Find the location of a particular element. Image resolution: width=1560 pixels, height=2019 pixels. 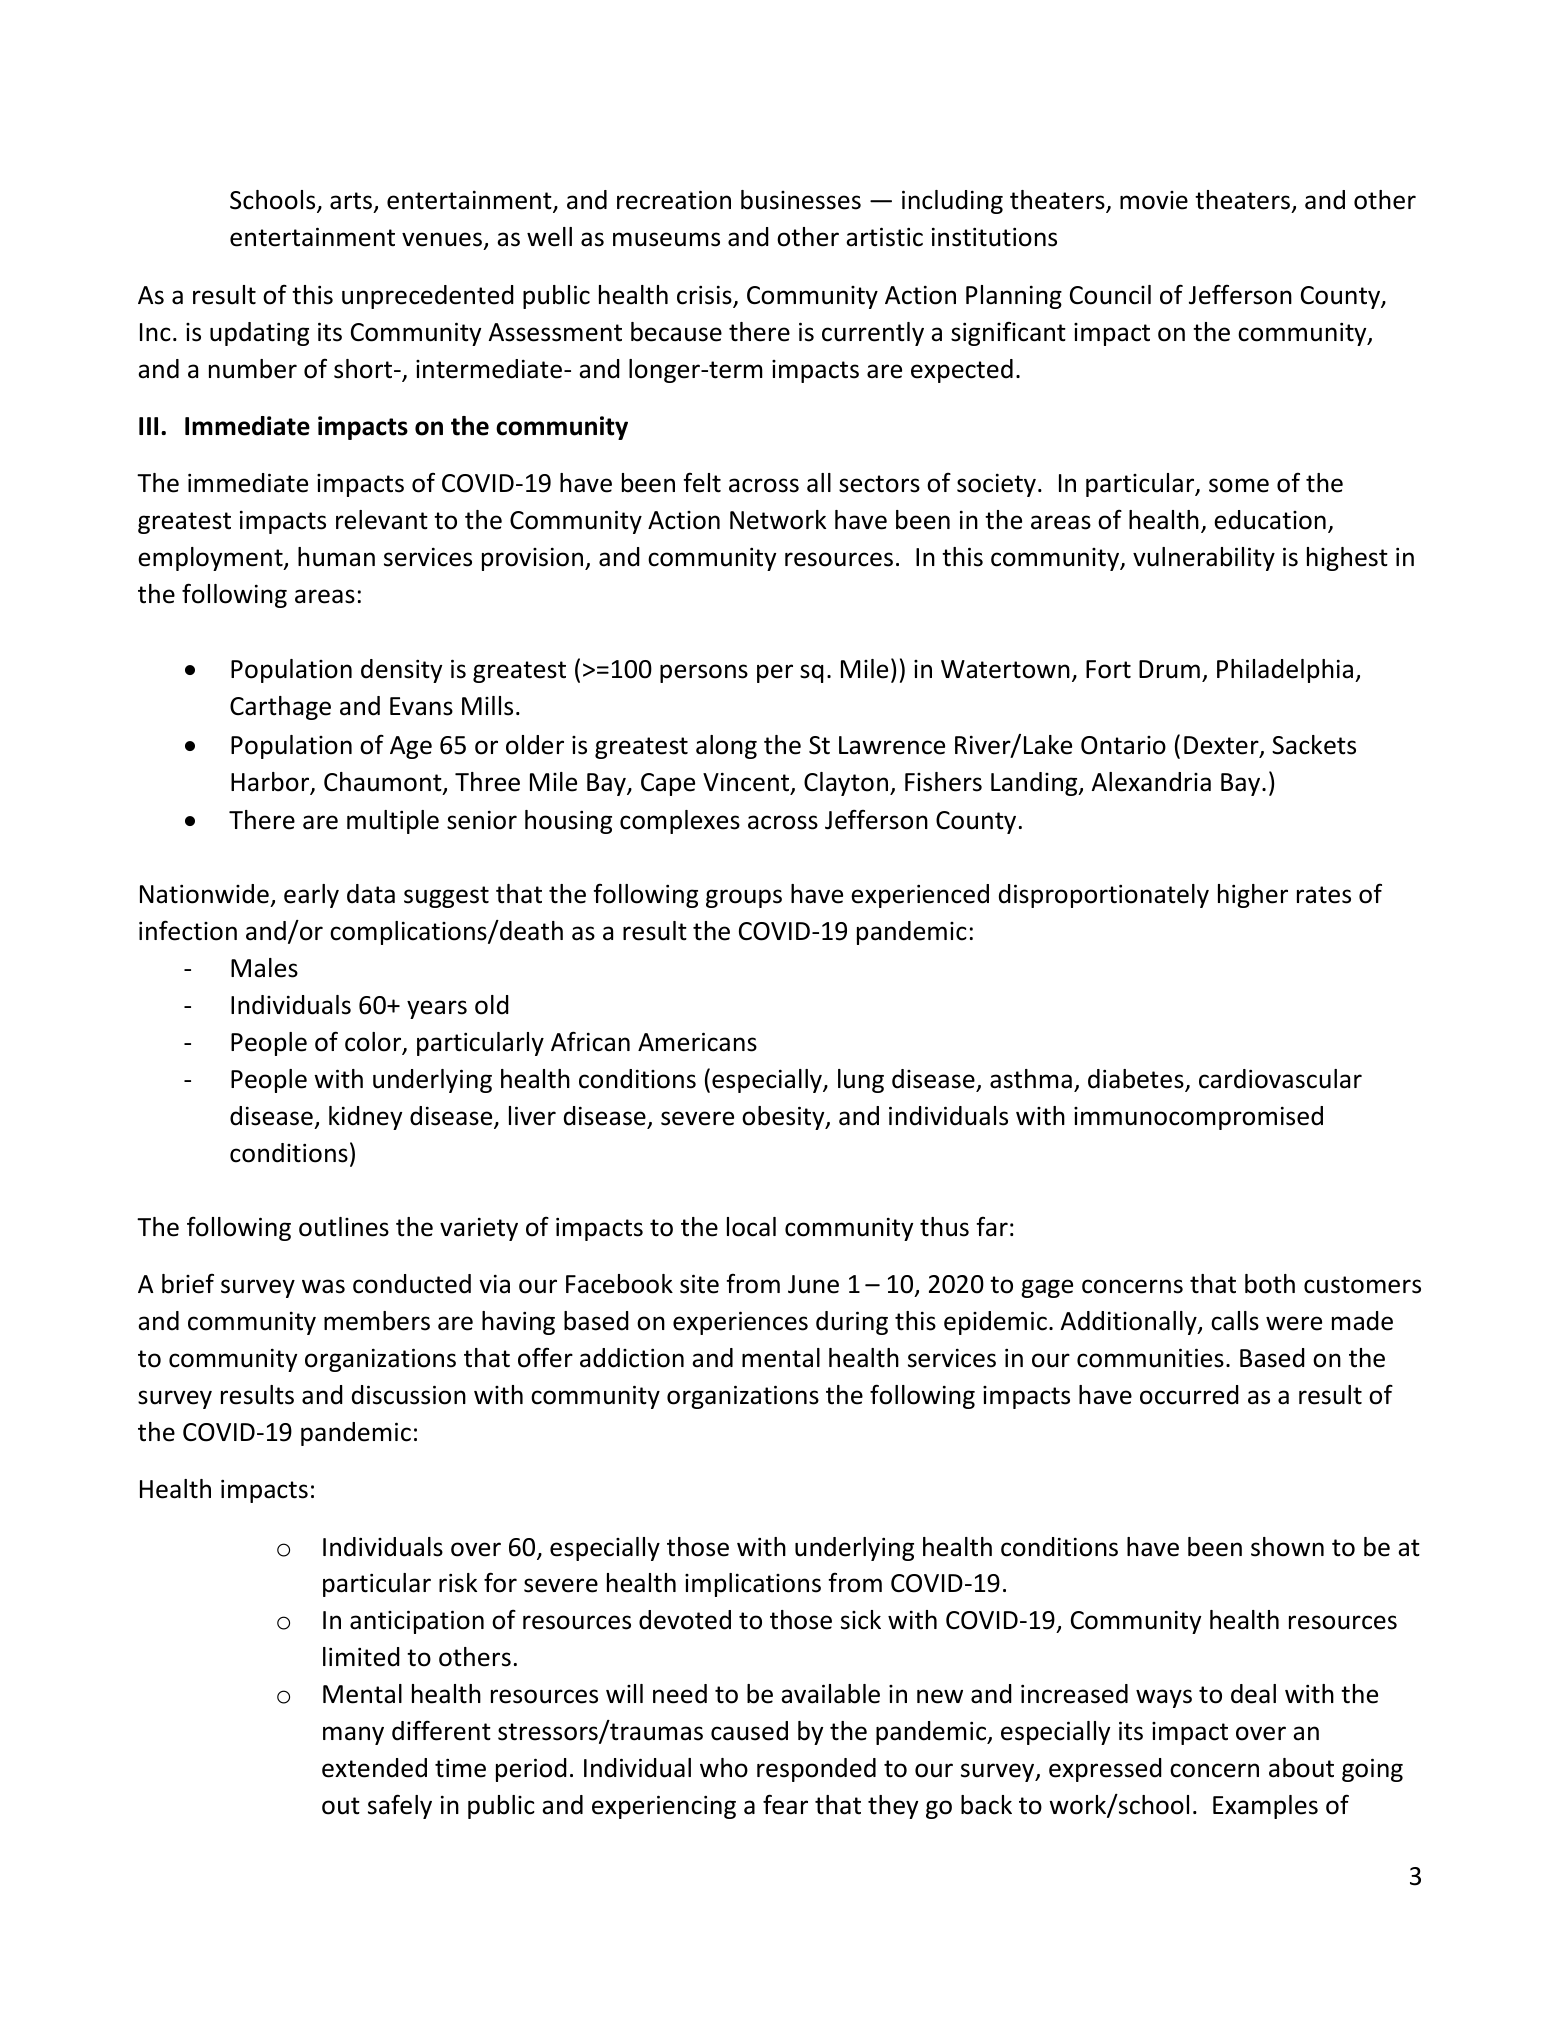

many is located at coordinates (353, 1735).
